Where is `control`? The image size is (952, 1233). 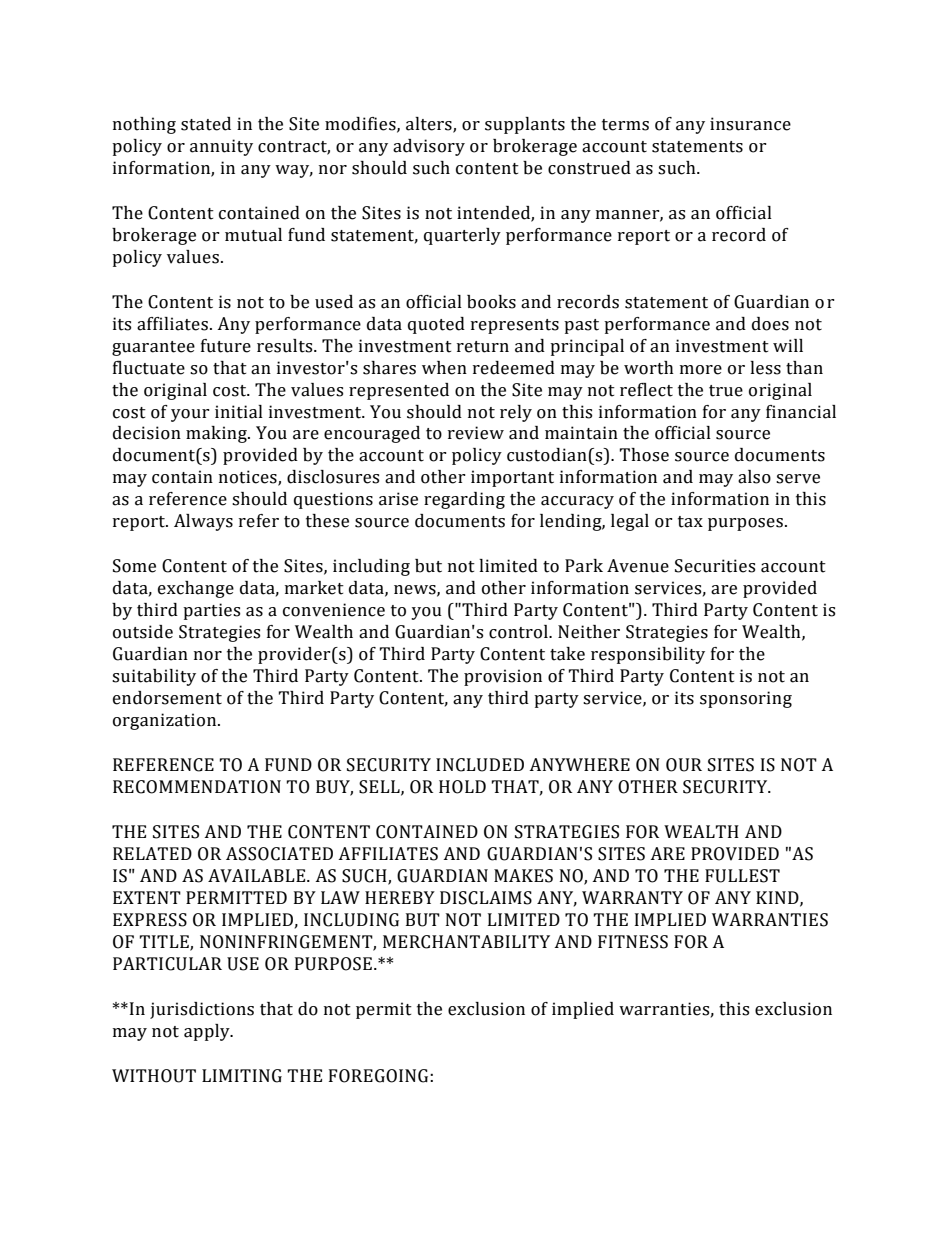
control is located at coordinates (519, 632).
